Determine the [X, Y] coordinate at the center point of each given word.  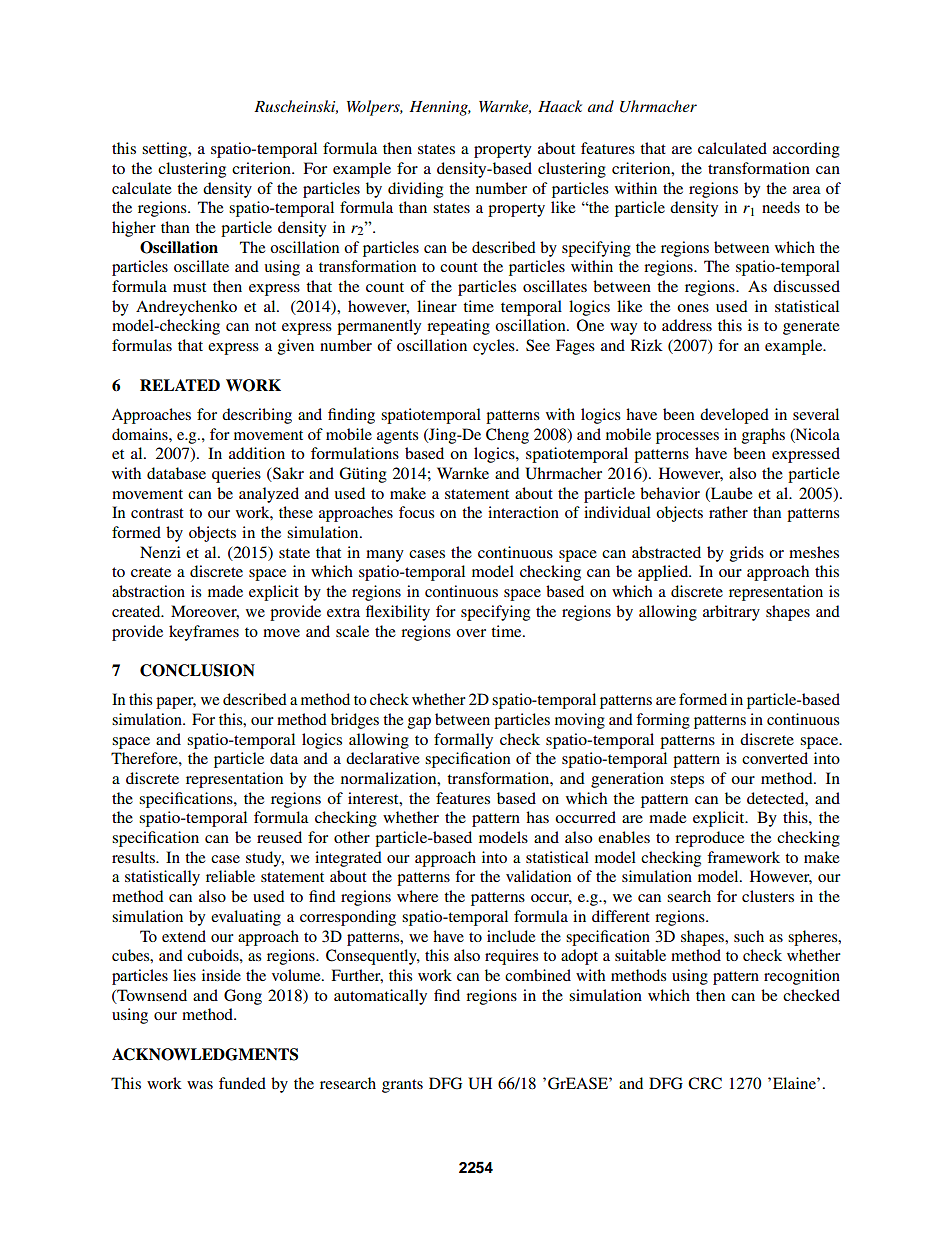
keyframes [204, 633]
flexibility [398, 613]
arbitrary [731, 613]
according [806, 150]
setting [166, 150]
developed [734, 416]
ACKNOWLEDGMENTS [205, 1054]
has [537, 817]
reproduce [709, 839]
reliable [230, 876]
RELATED [180, 385]
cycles [495, 347]
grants [402, 1086]
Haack [560, 106]
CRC [705, 1083]
